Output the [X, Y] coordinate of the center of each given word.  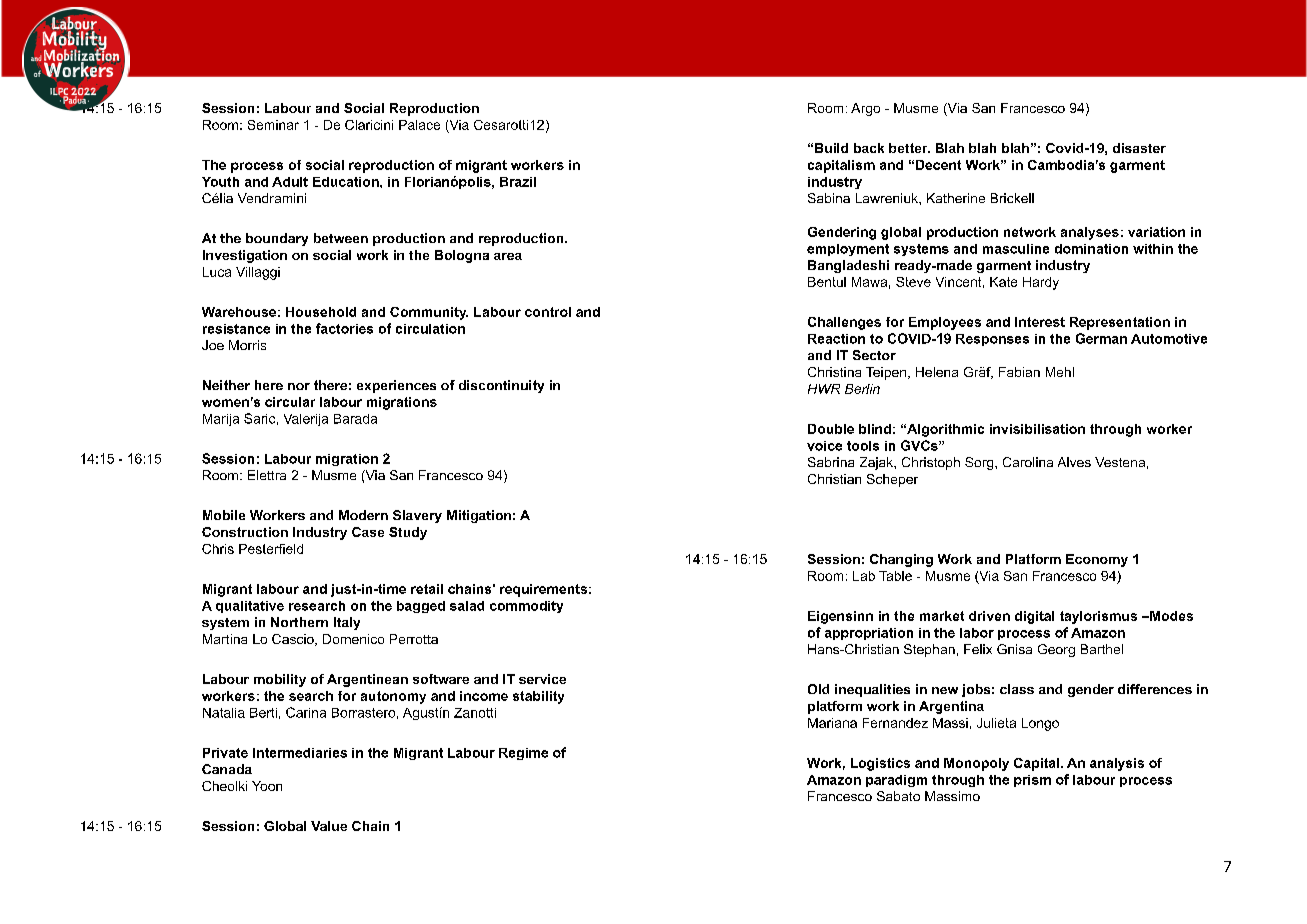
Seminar [273, 125]
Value [329, 826]
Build [831, 148]
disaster [1139, 148]
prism [1032, 781]
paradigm [896, 781]
